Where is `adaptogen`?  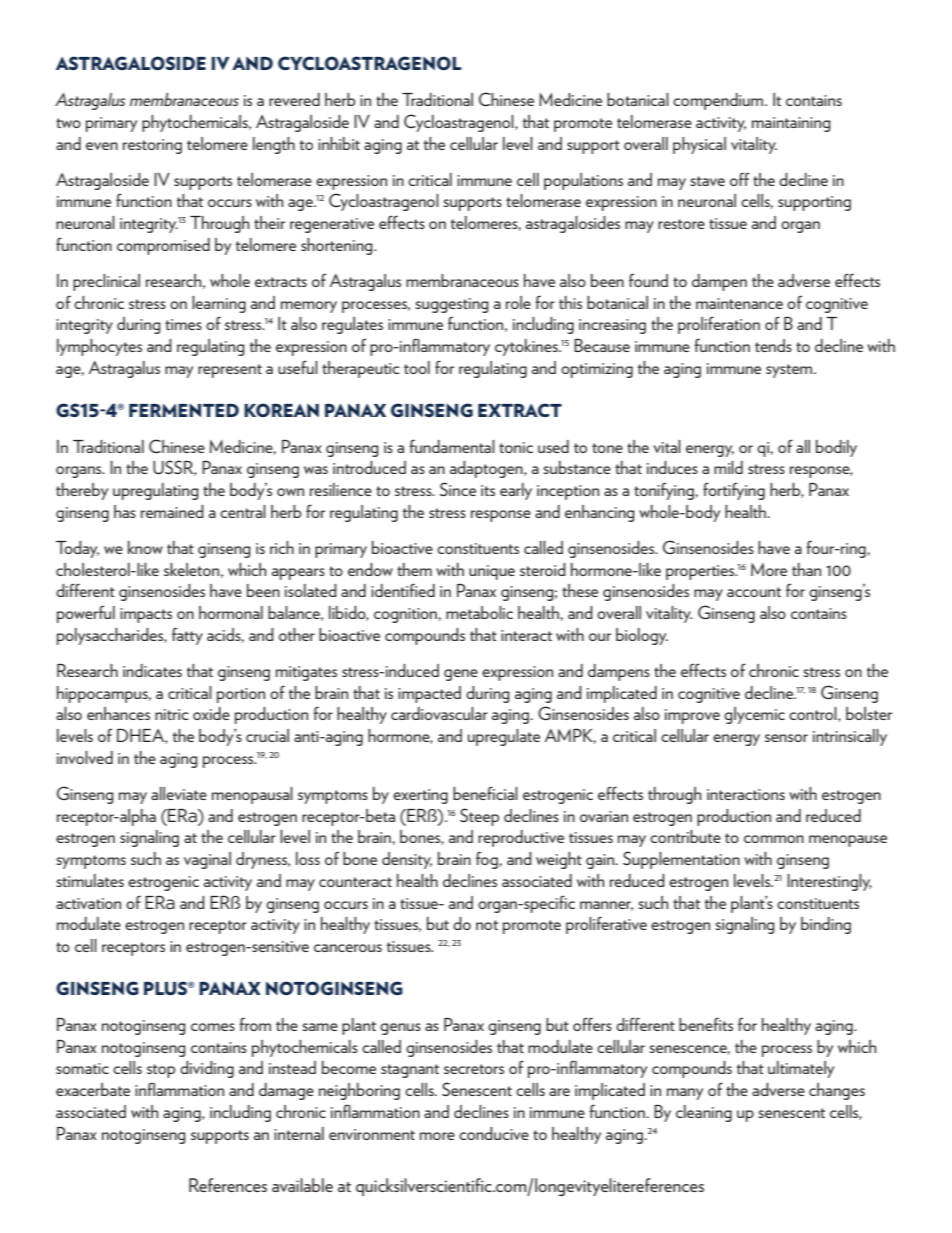 adaptogen is located at coordinates (487, 469).
